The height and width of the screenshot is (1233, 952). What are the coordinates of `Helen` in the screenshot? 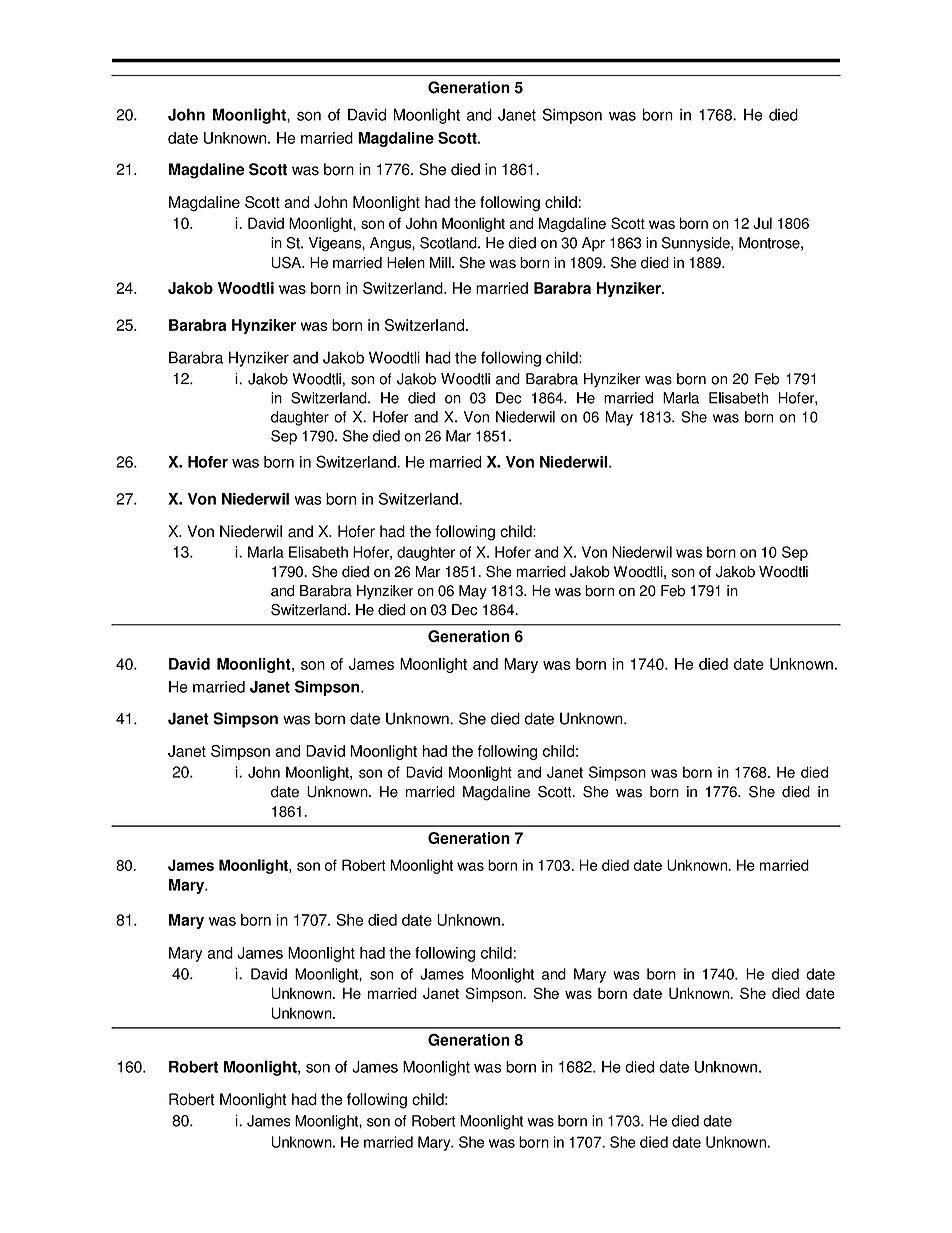 It's located at (406, 263).
